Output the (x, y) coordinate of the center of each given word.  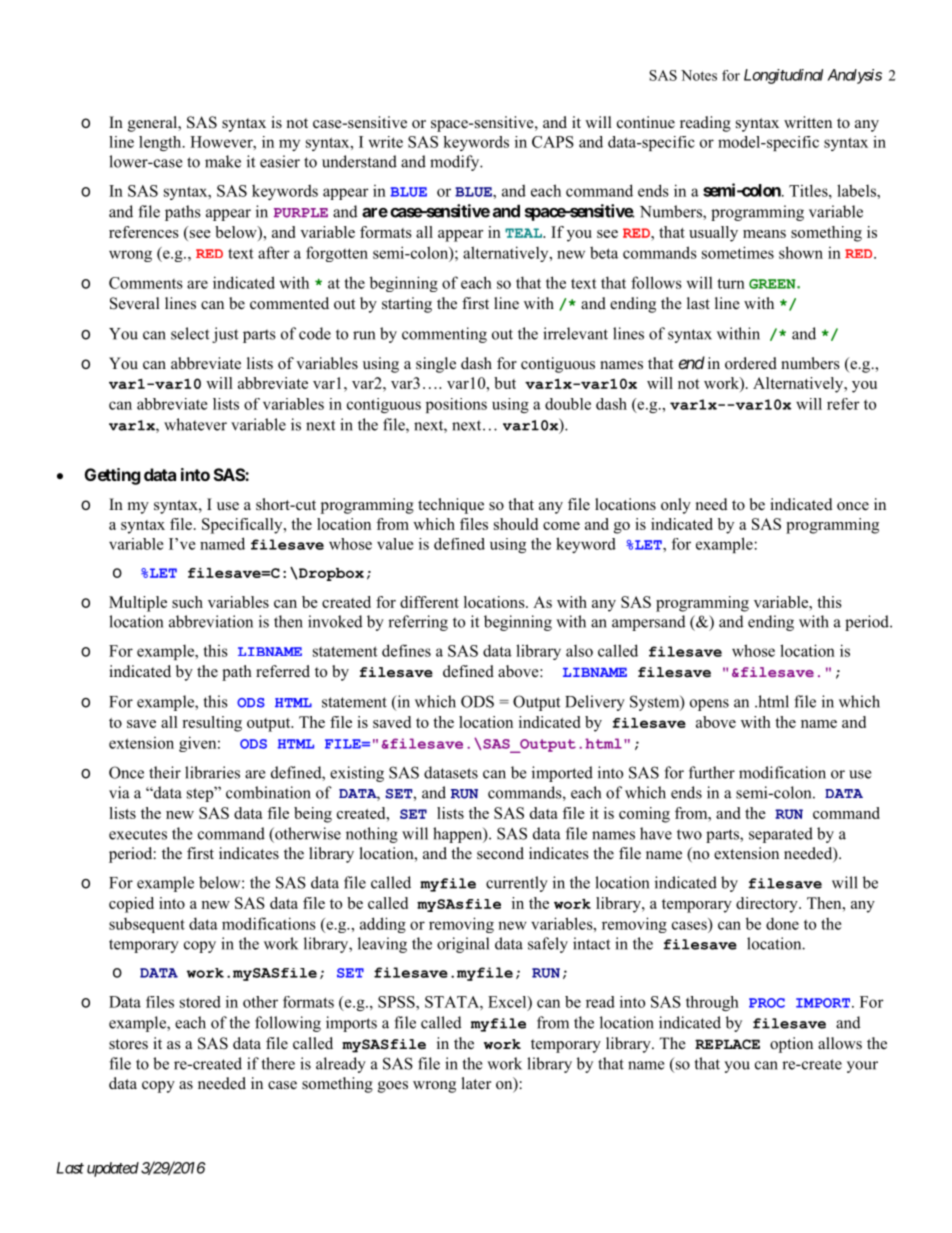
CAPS (553, 142)
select (190, 333)
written (808, 122)
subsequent (147, 925)
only (676, 506)
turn (731, 283)
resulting (212, 724)
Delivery (595, 703)
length (161, 143)
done (782, 923)
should (516, 524)
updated (113, 1169)
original (463, 945)
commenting (444, 335)
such (187, 602)
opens (709, 705)
